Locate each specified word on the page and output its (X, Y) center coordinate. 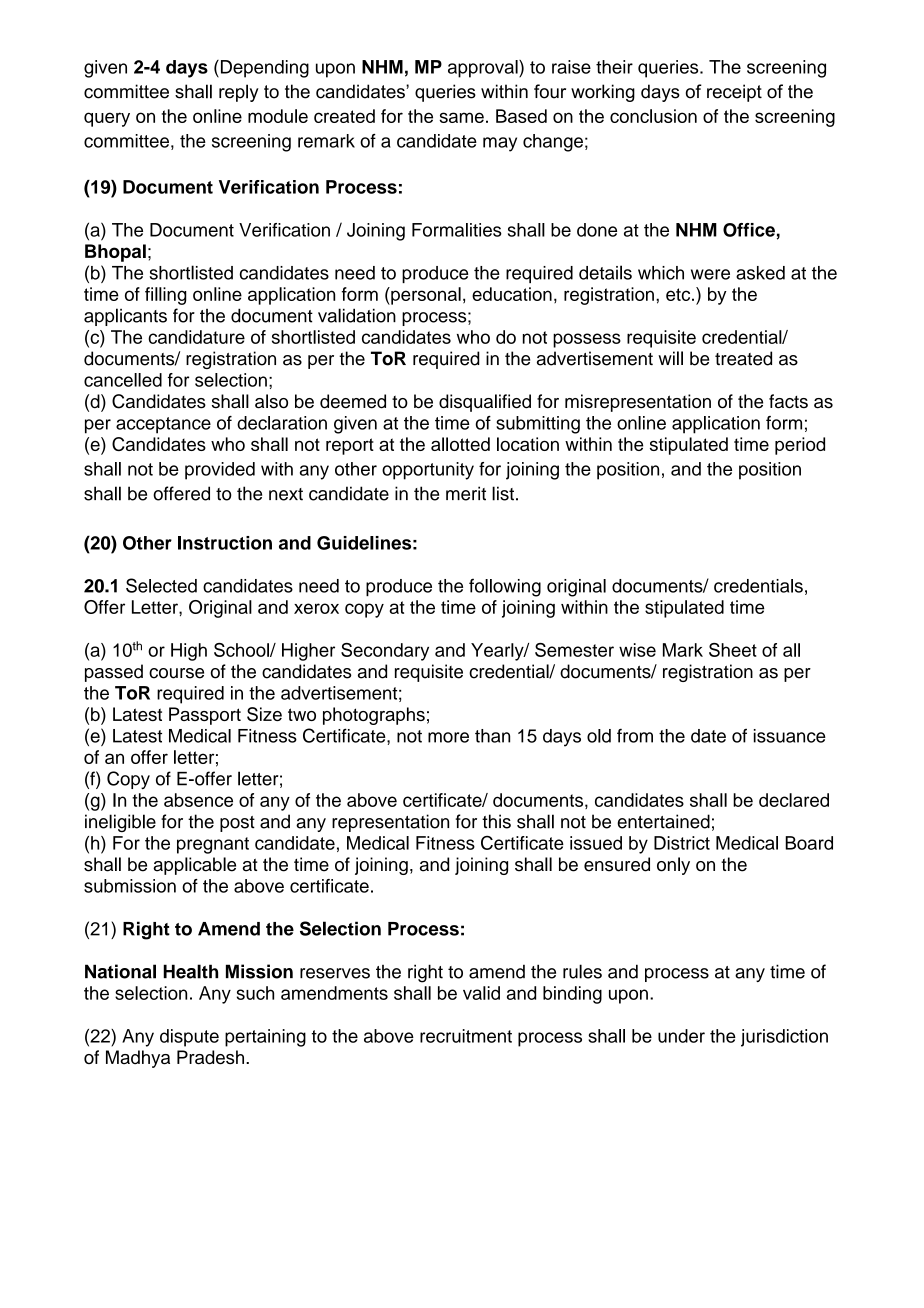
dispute (189, 1038)
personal (425, 296)
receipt (734, 93)
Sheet (733, 650)
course (176, 673)
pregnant (213, 845)
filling (166, 296)
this (496, 821)
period (800, 446)
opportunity (428, 471)
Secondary (385, 652)
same (461, 117)
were (710, 274)
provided (220, 471)
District (682, 843)
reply (239, 93)
